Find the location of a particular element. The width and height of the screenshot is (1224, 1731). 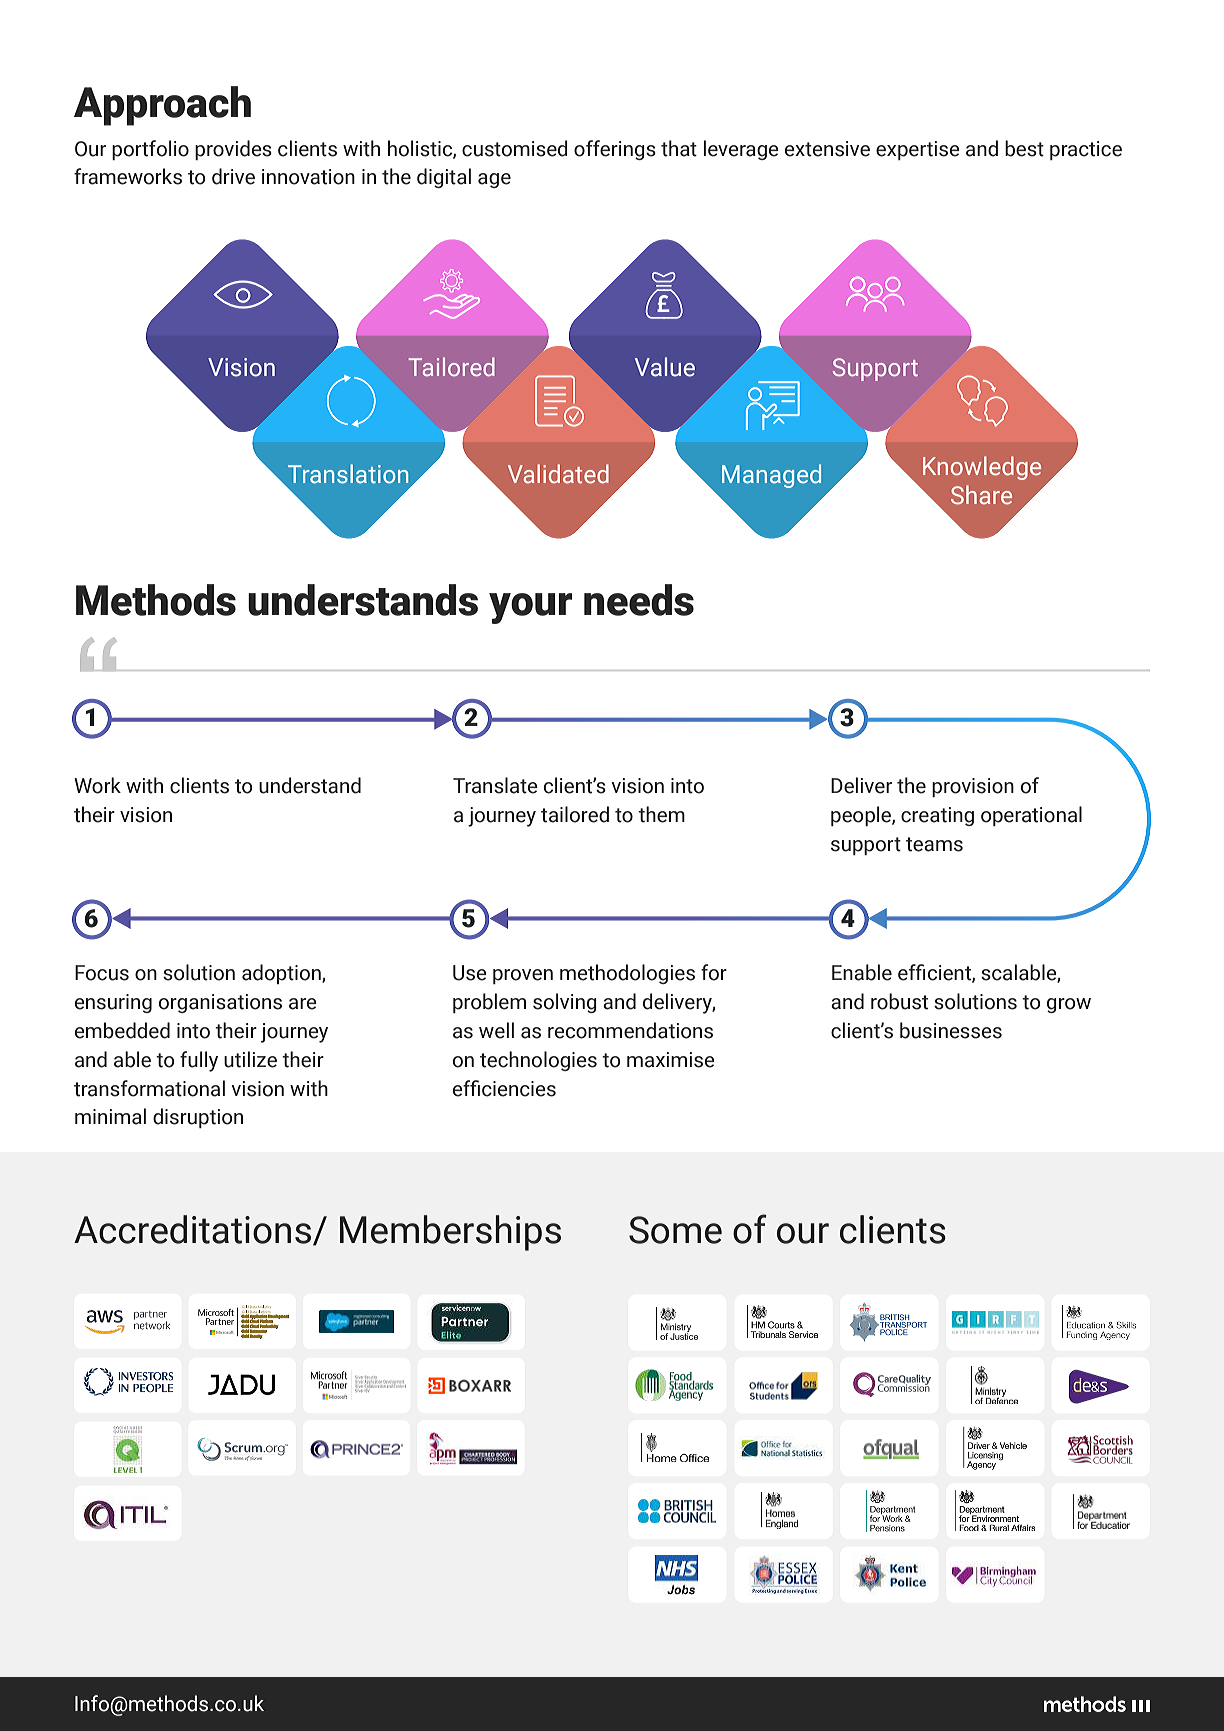

Some is located at coordinates (675, 1230).
